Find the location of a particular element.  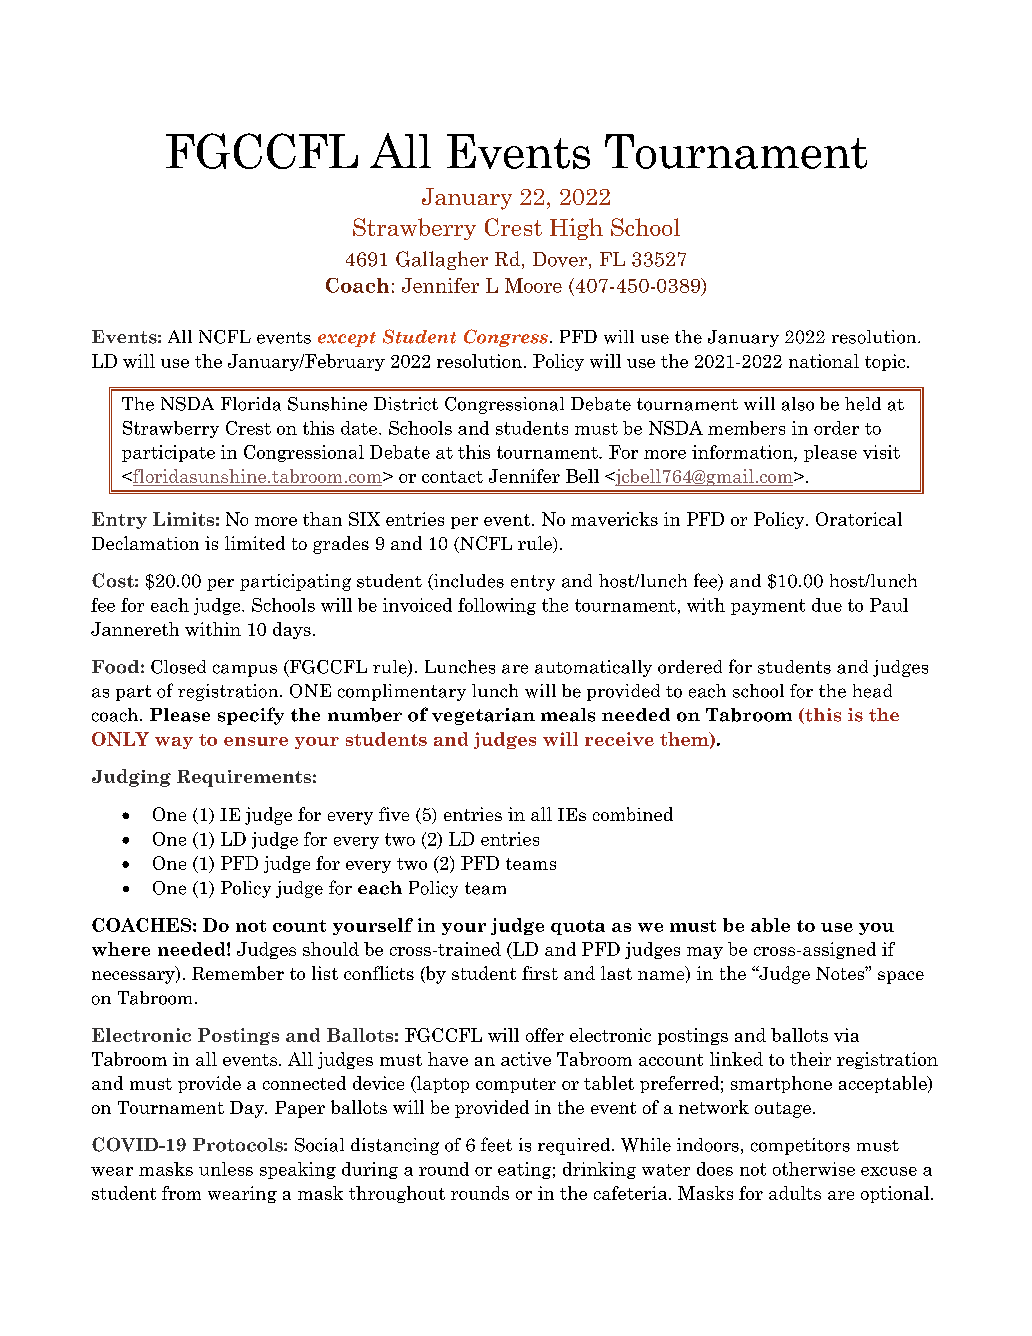

unless is located at coordinates (226, 1169).
